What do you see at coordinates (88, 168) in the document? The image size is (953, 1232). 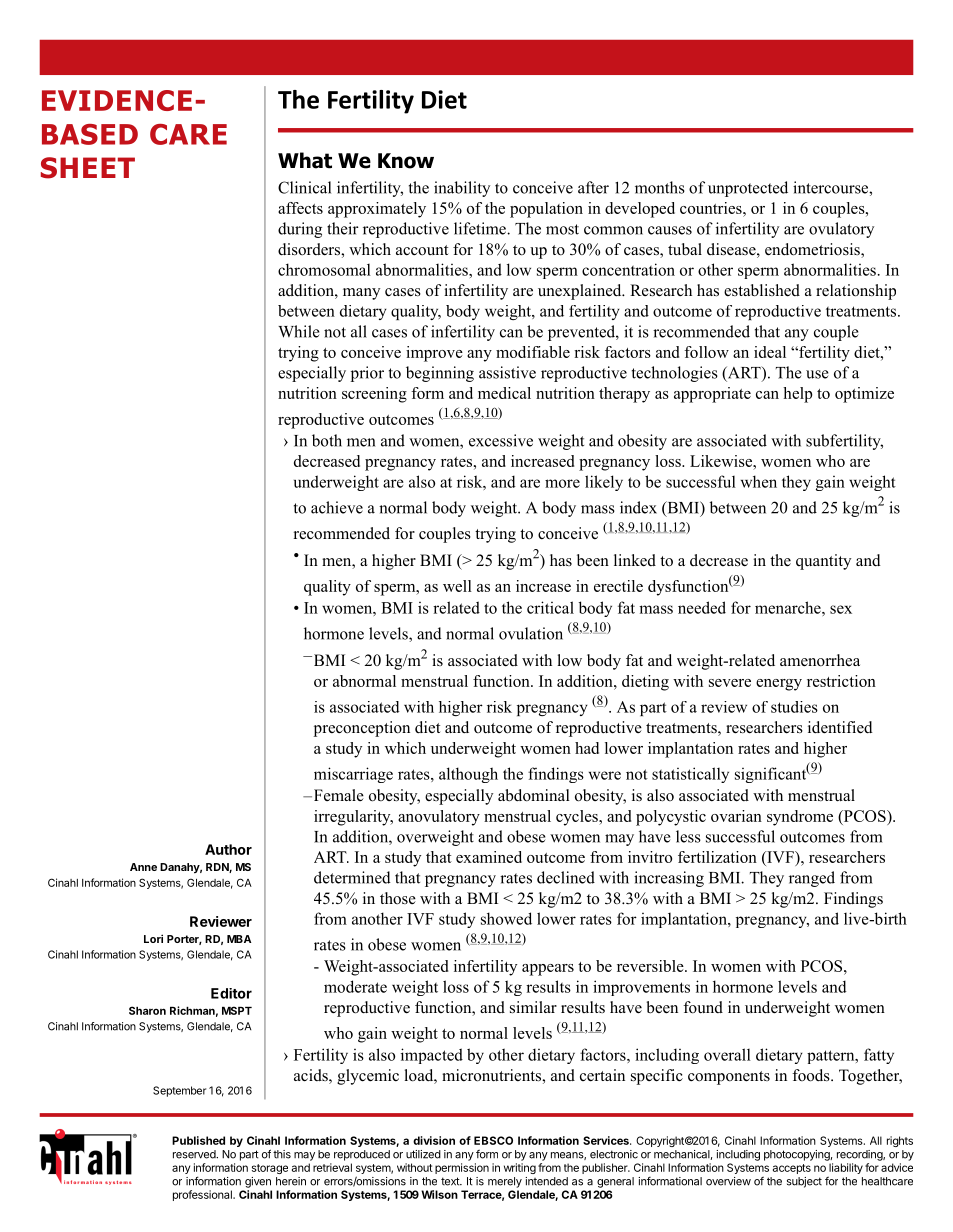 I see `SHEET` at bounding box center [88, 168].
